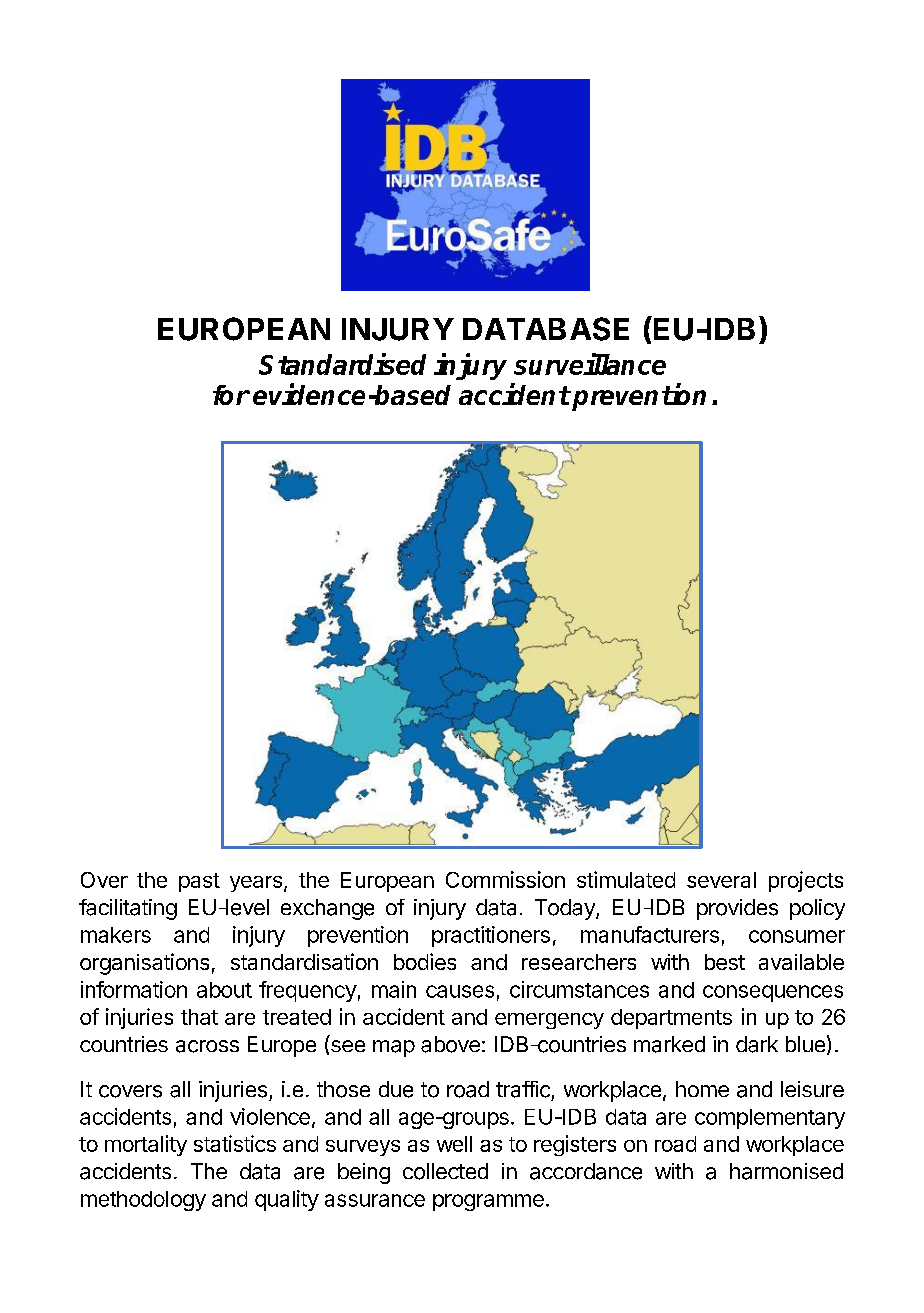 This document has width=924, height=1313. What do you see at coordinates (199, 882) in the document?
I see `past` at bounding box center [199, 882].
